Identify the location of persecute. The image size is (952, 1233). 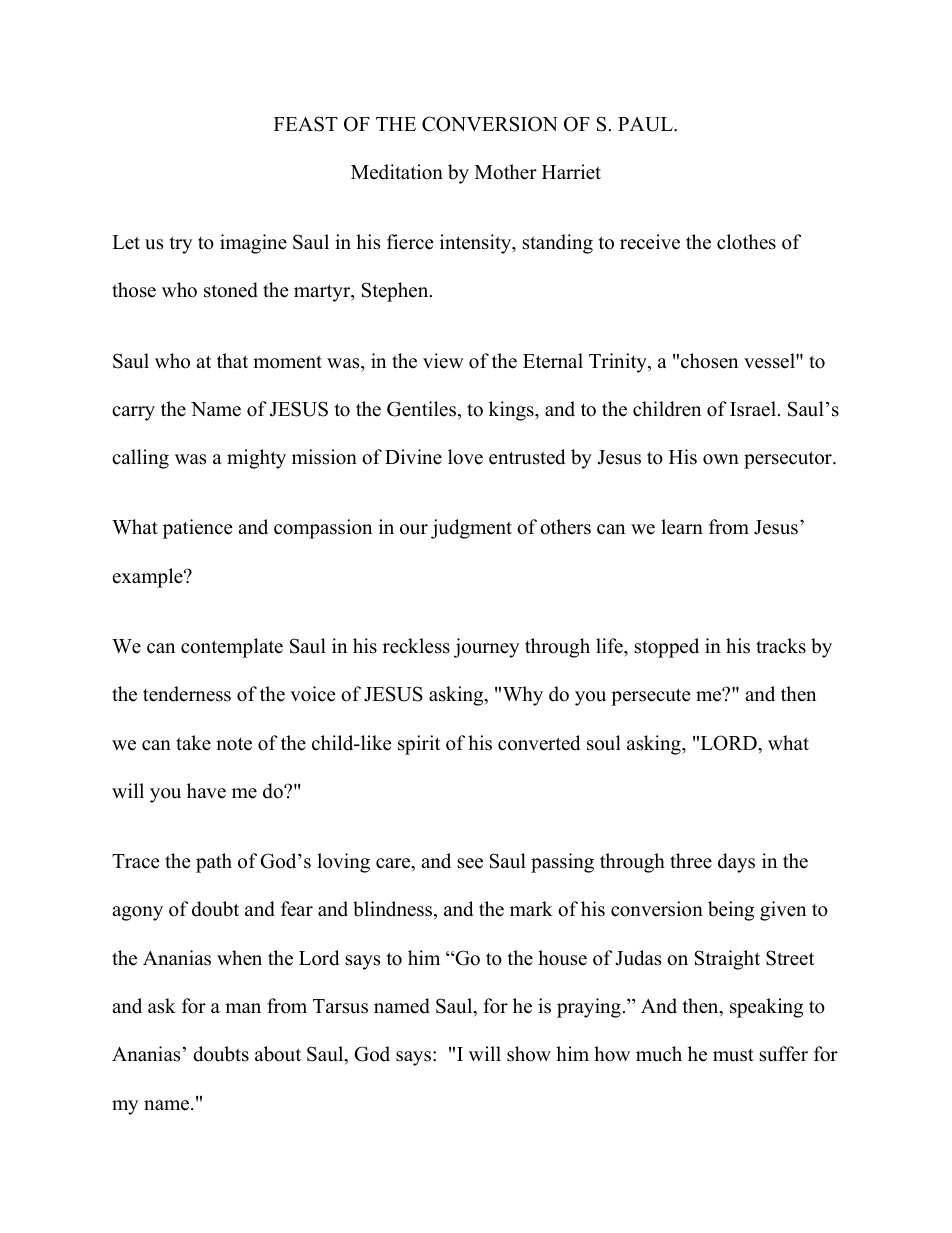
(651, 697).
